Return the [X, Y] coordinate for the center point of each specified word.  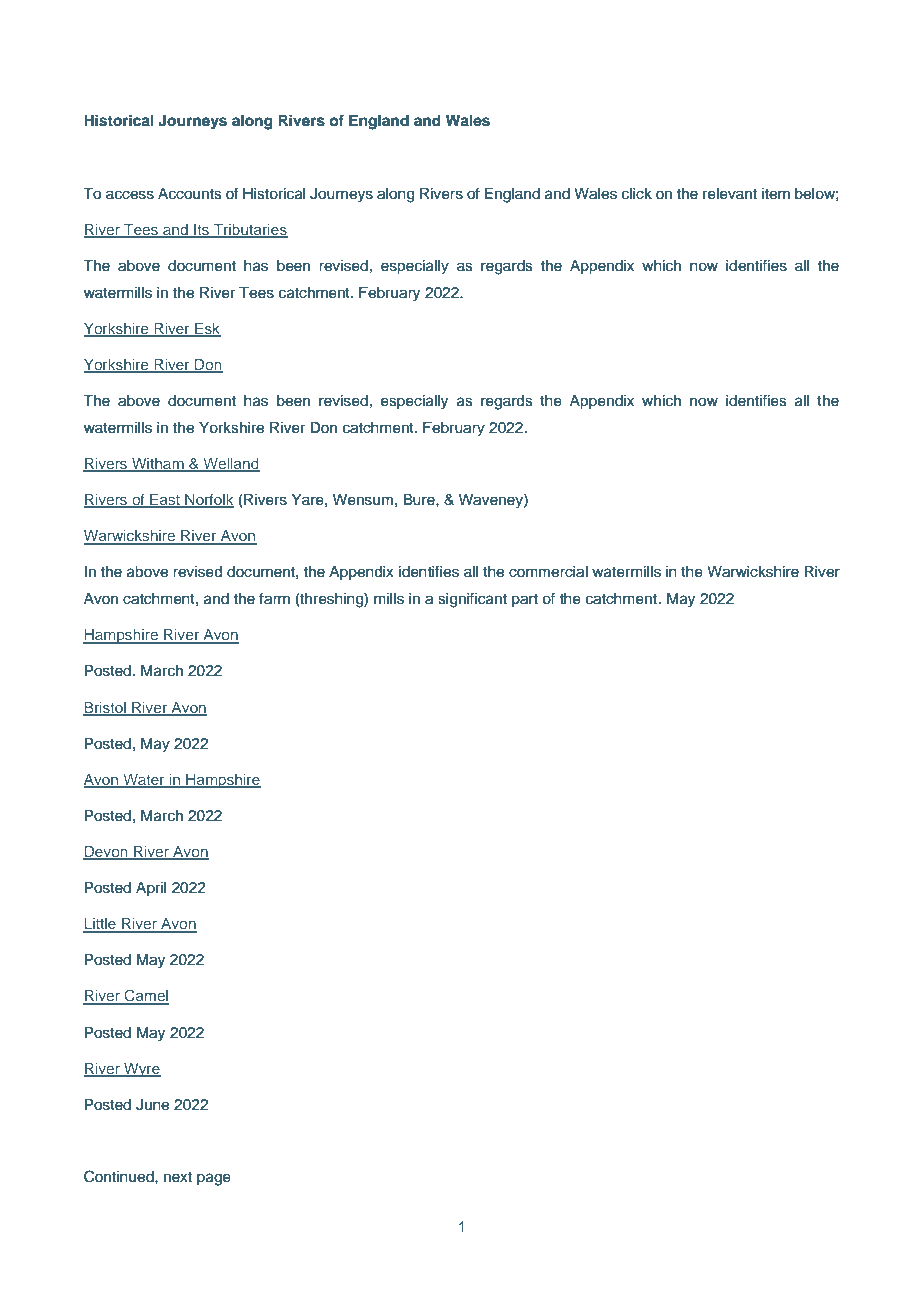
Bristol [105, 708]
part [525, 600]
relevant [730, 194]
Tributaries [250, 230]
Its [201, 230]
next [178, 1177]
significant [472, 600]
